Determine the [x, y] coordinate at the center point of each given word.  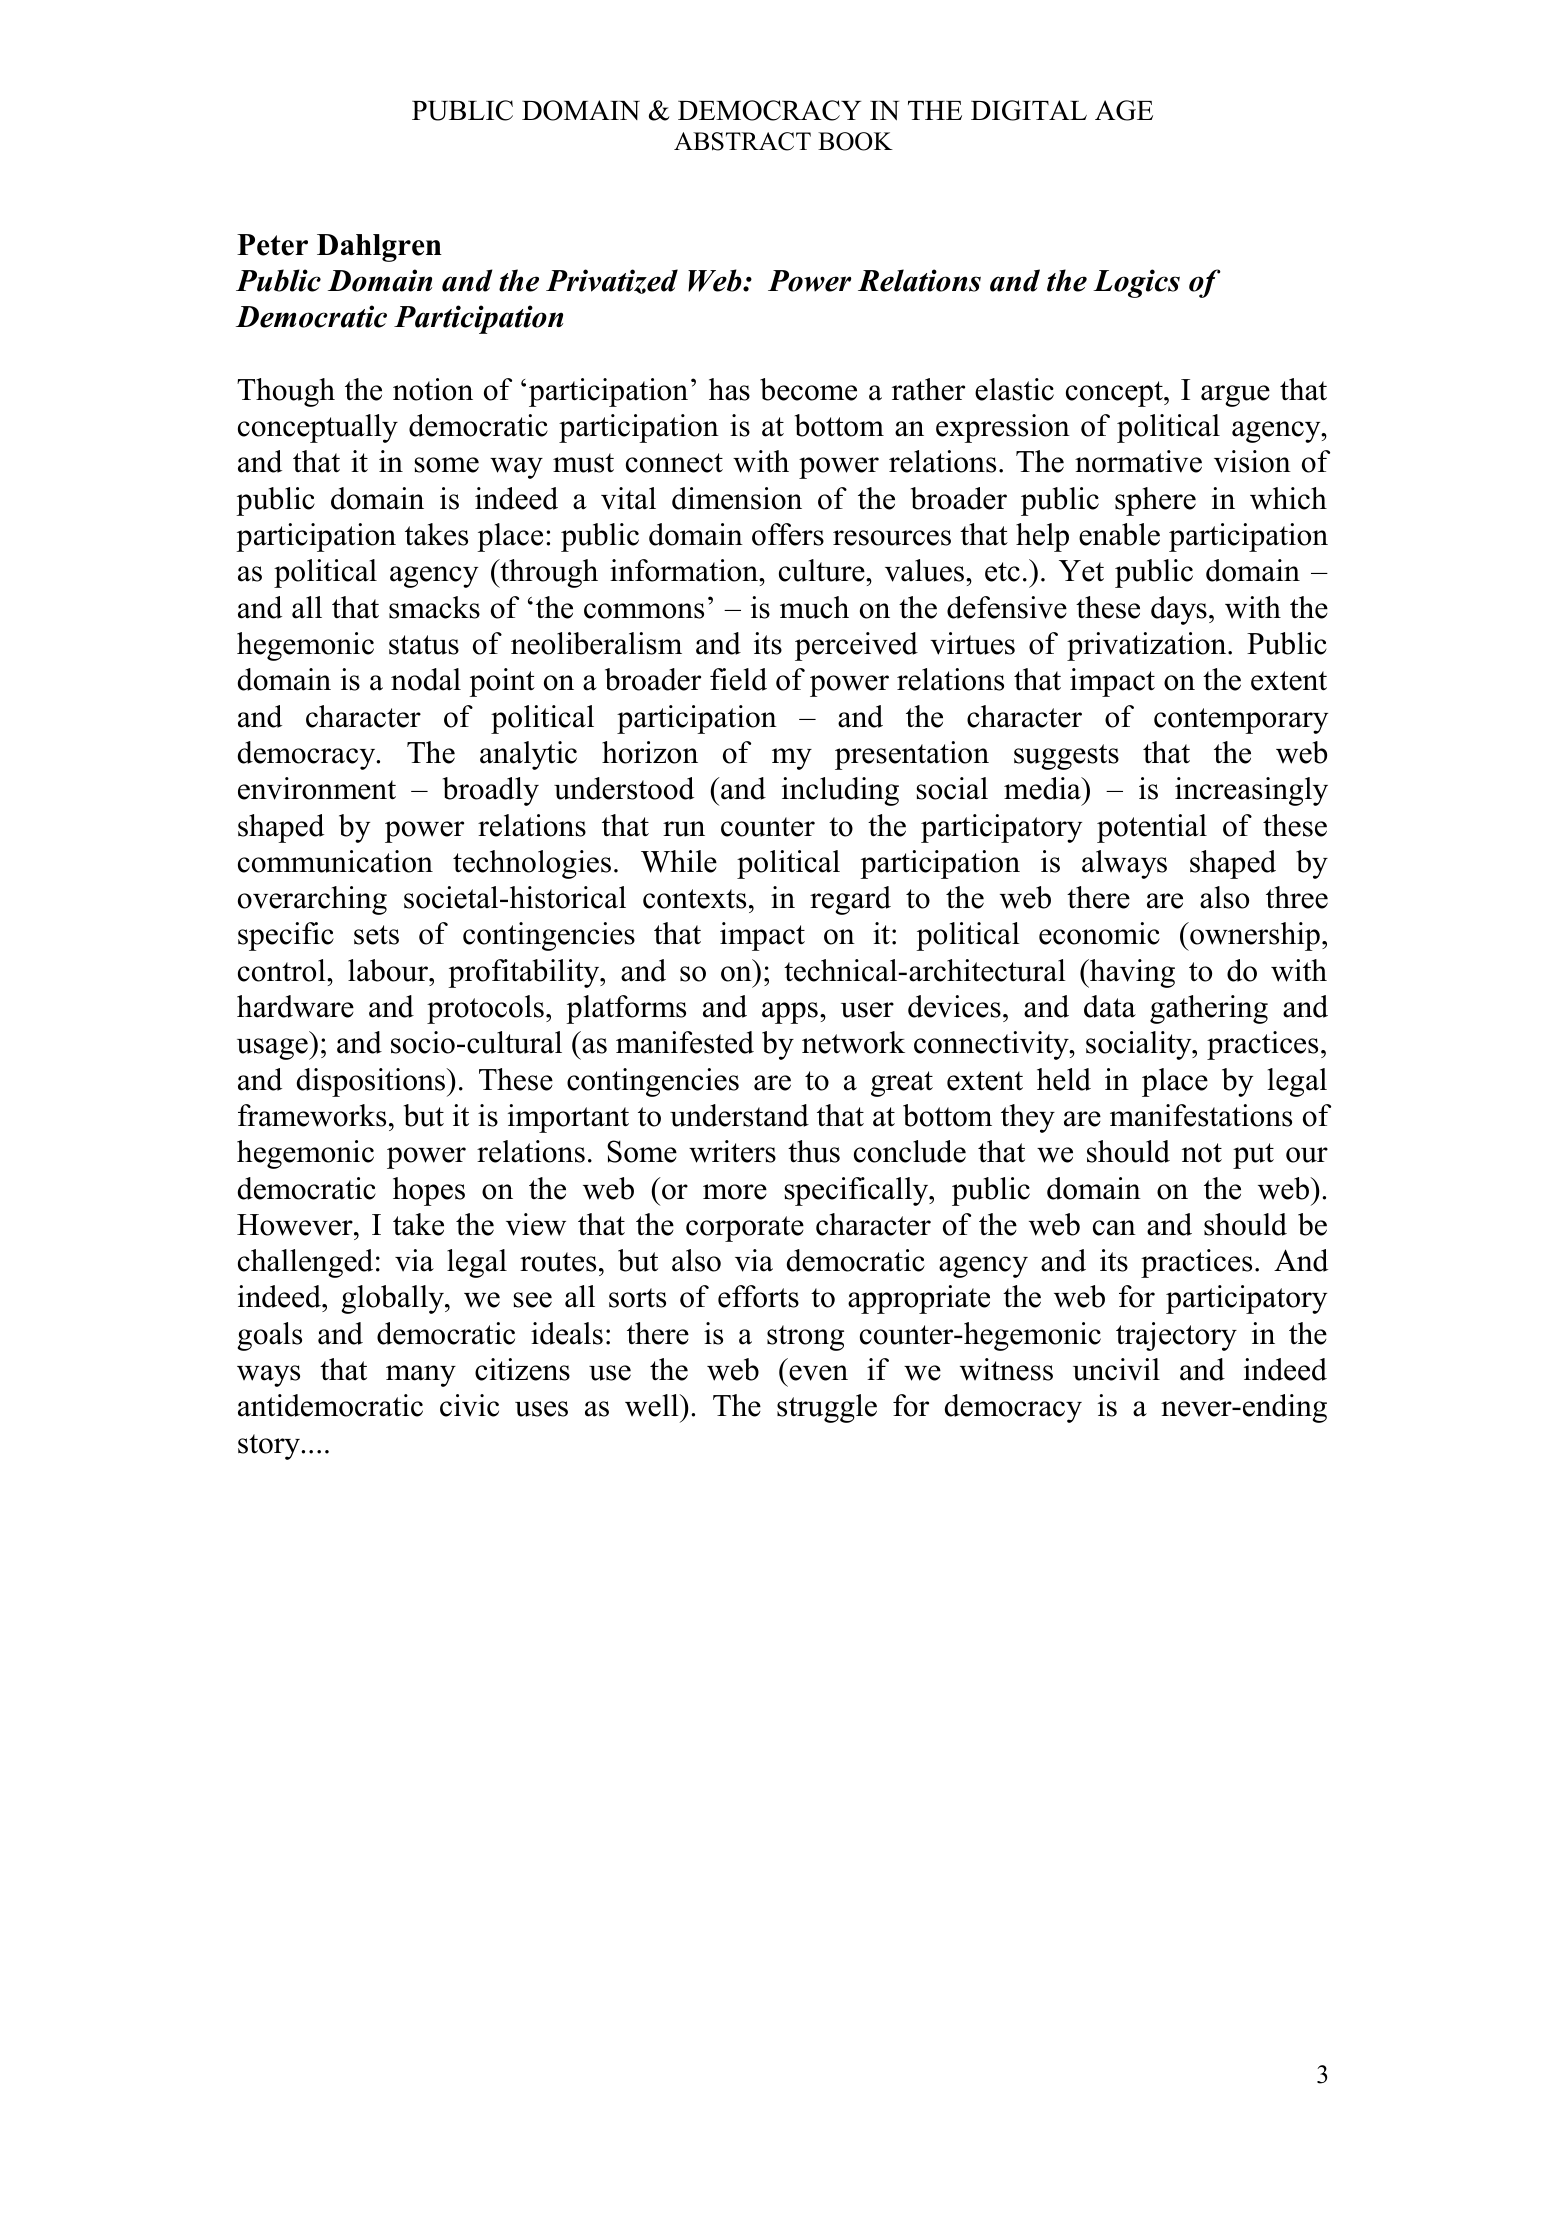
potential [1152, 828]
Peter [272, 245]
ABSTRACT [742, 141]
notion [433, 389]
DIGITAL [1029, 110]
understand [739, 1115]
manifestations [1201, 1115]
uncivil [1116, 1369]
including [840, 791]
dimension [737, 498]
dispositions [372, 1082]
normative [1138, 461]
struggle [827, 1408]
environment [317, 788]
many [421, 1376]
